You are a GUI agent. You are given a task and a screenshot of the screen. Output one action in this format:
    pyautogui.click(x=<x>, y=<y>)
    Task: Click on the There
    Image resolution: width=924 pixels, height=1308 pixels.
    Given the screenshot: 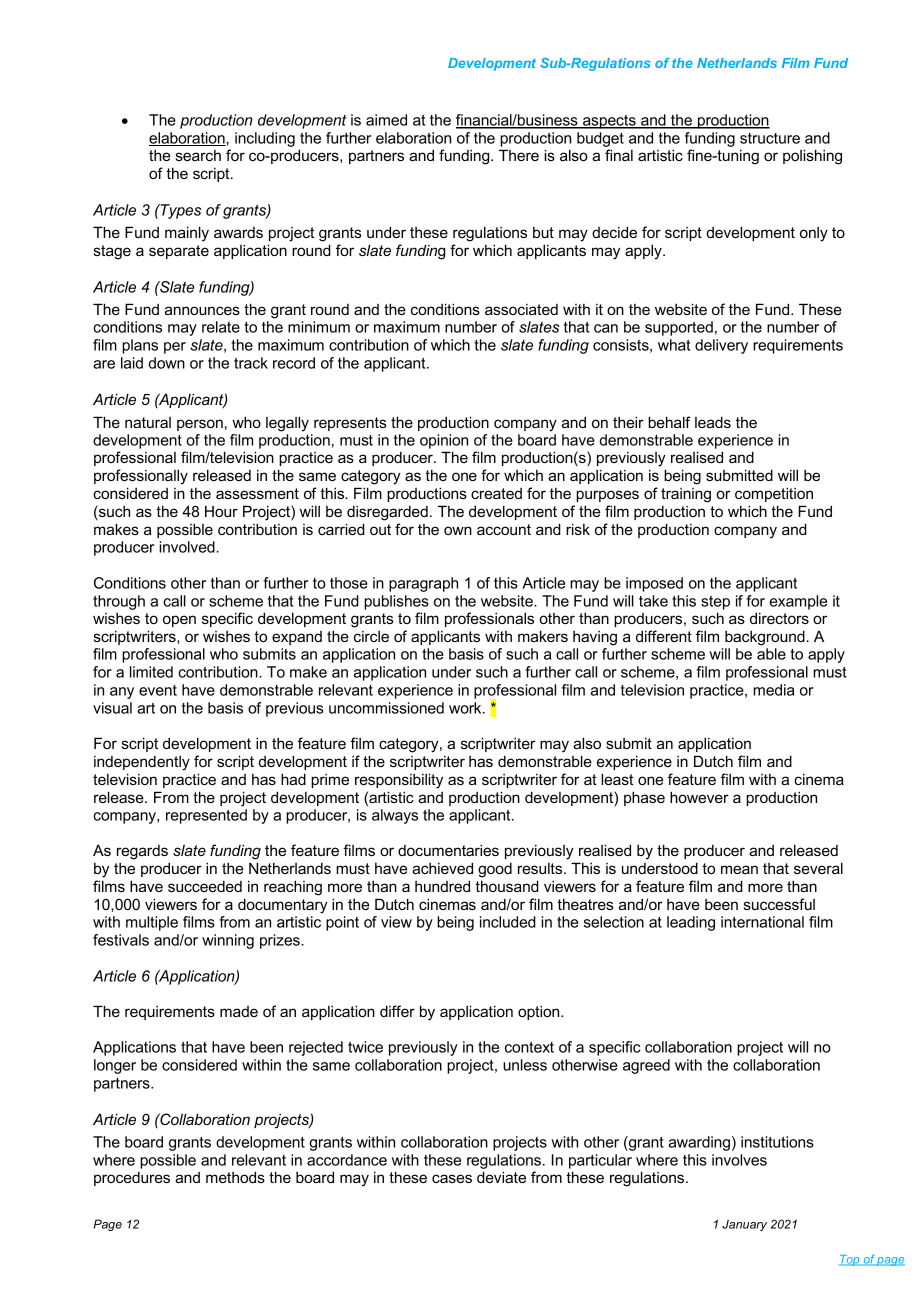 What is the action you would take?
    pyautogui.click(x=519, y=155)
